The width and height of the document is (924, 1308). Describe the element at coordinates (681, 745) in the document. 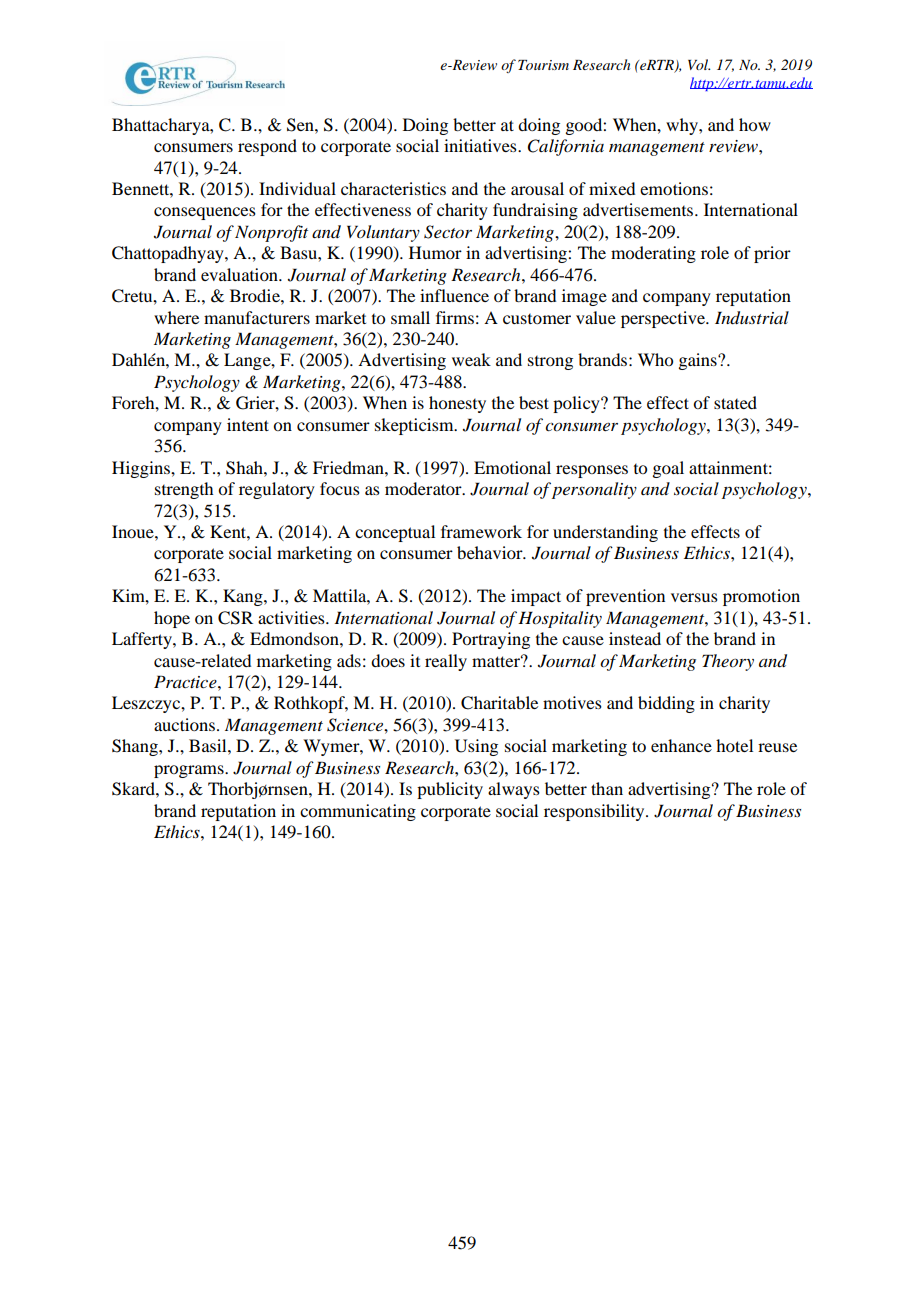

I see `enhance` at that location.
